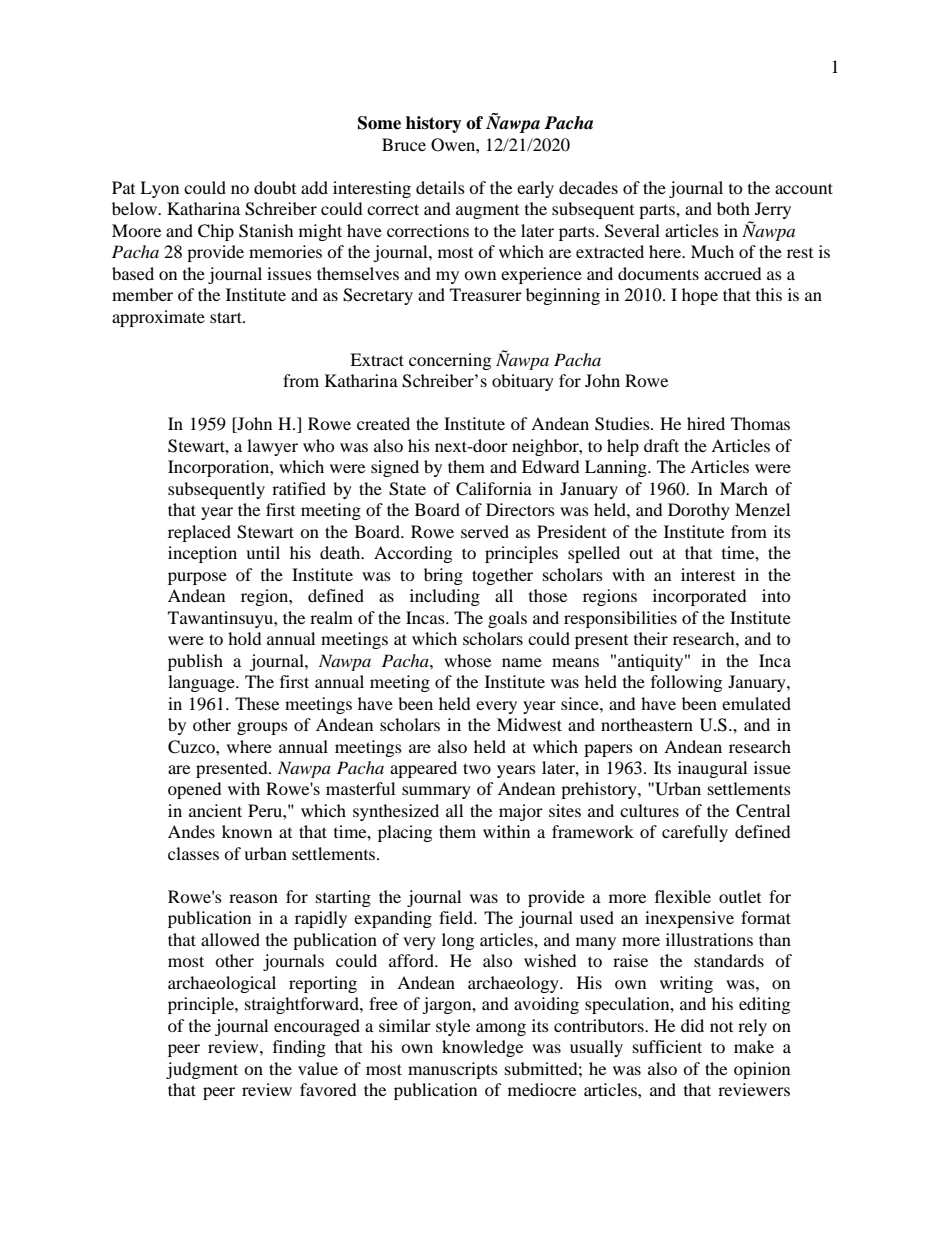 The width and height of the image is (952, 1233). I want to click on language, so click(202, 683).
